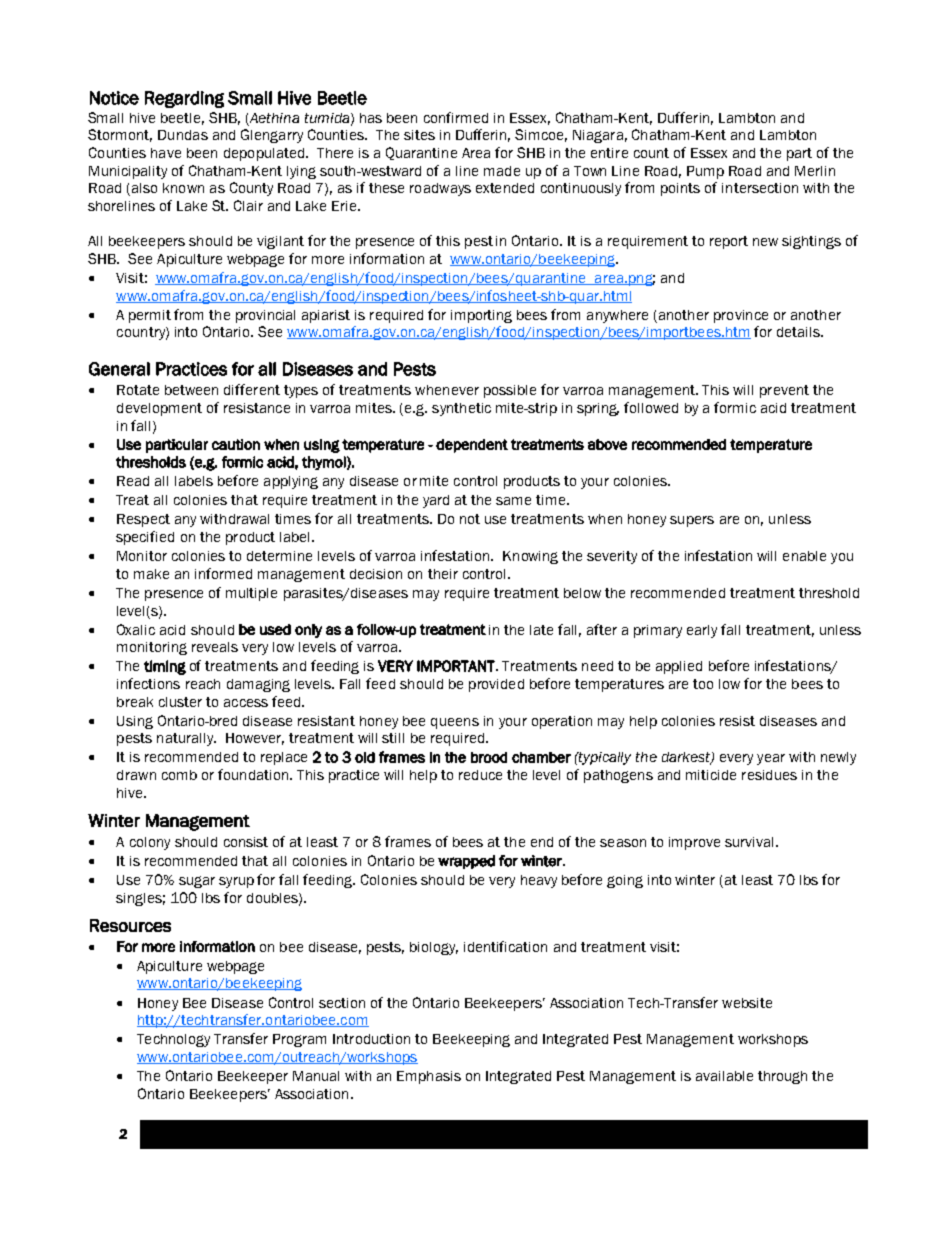 The height and width of the image is (1233, 952). Describe the element at coordinates (804, 556) in the image. I see `enable` at that location.
